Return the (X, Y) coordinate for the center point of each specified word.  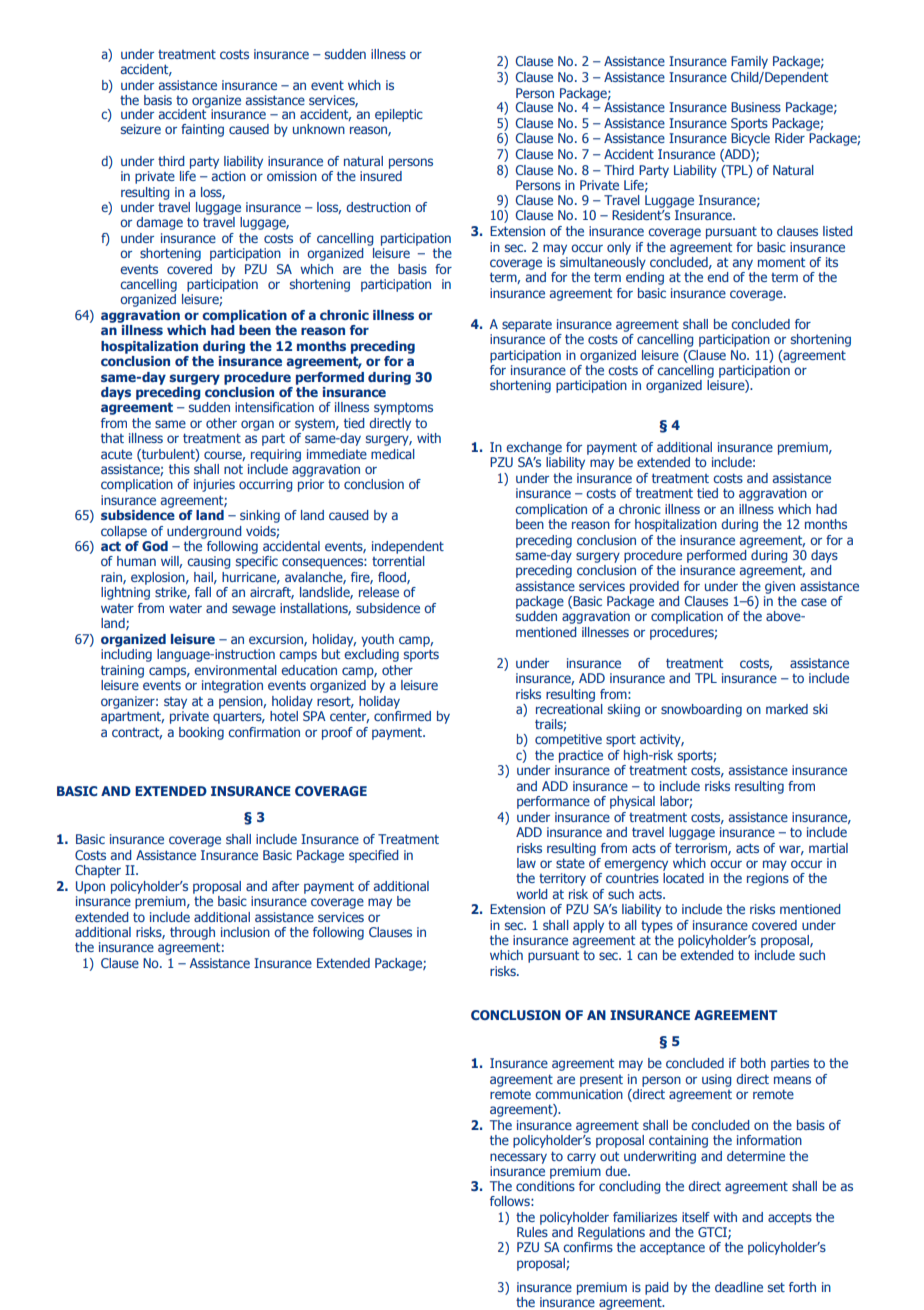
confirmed (402, 714)
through (192, 933)
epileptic (399, 115)
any (743, 264)
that (112, 438)
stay (175, 703)
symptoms (403, 408)
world (531, 894)
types (657, 927)
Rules (532, 1230)
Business (756, 107)
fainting (202, 130)
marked (787, 709)
